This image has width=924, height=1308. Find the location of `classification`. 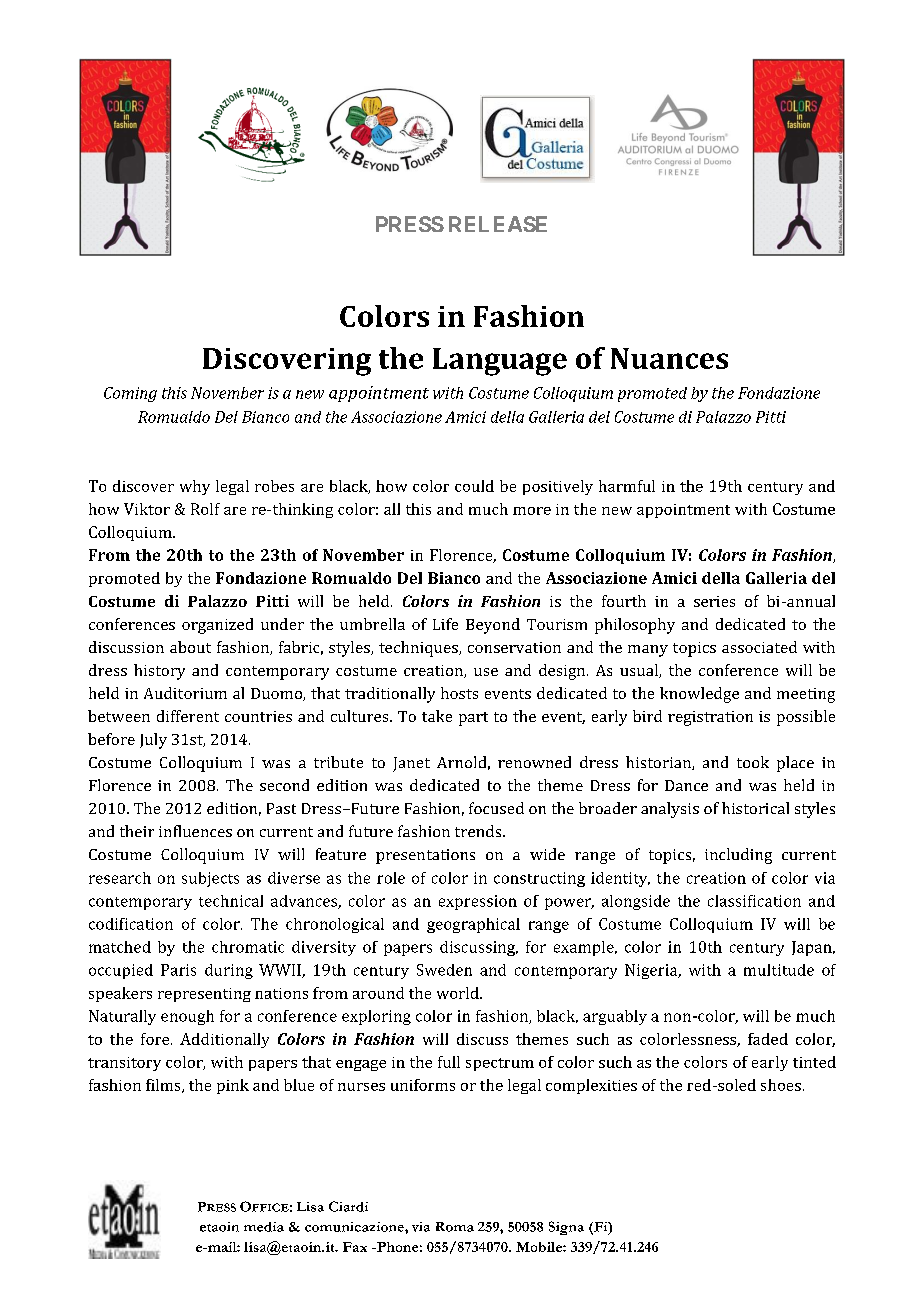

classification is located at coordinates (754, 901).
